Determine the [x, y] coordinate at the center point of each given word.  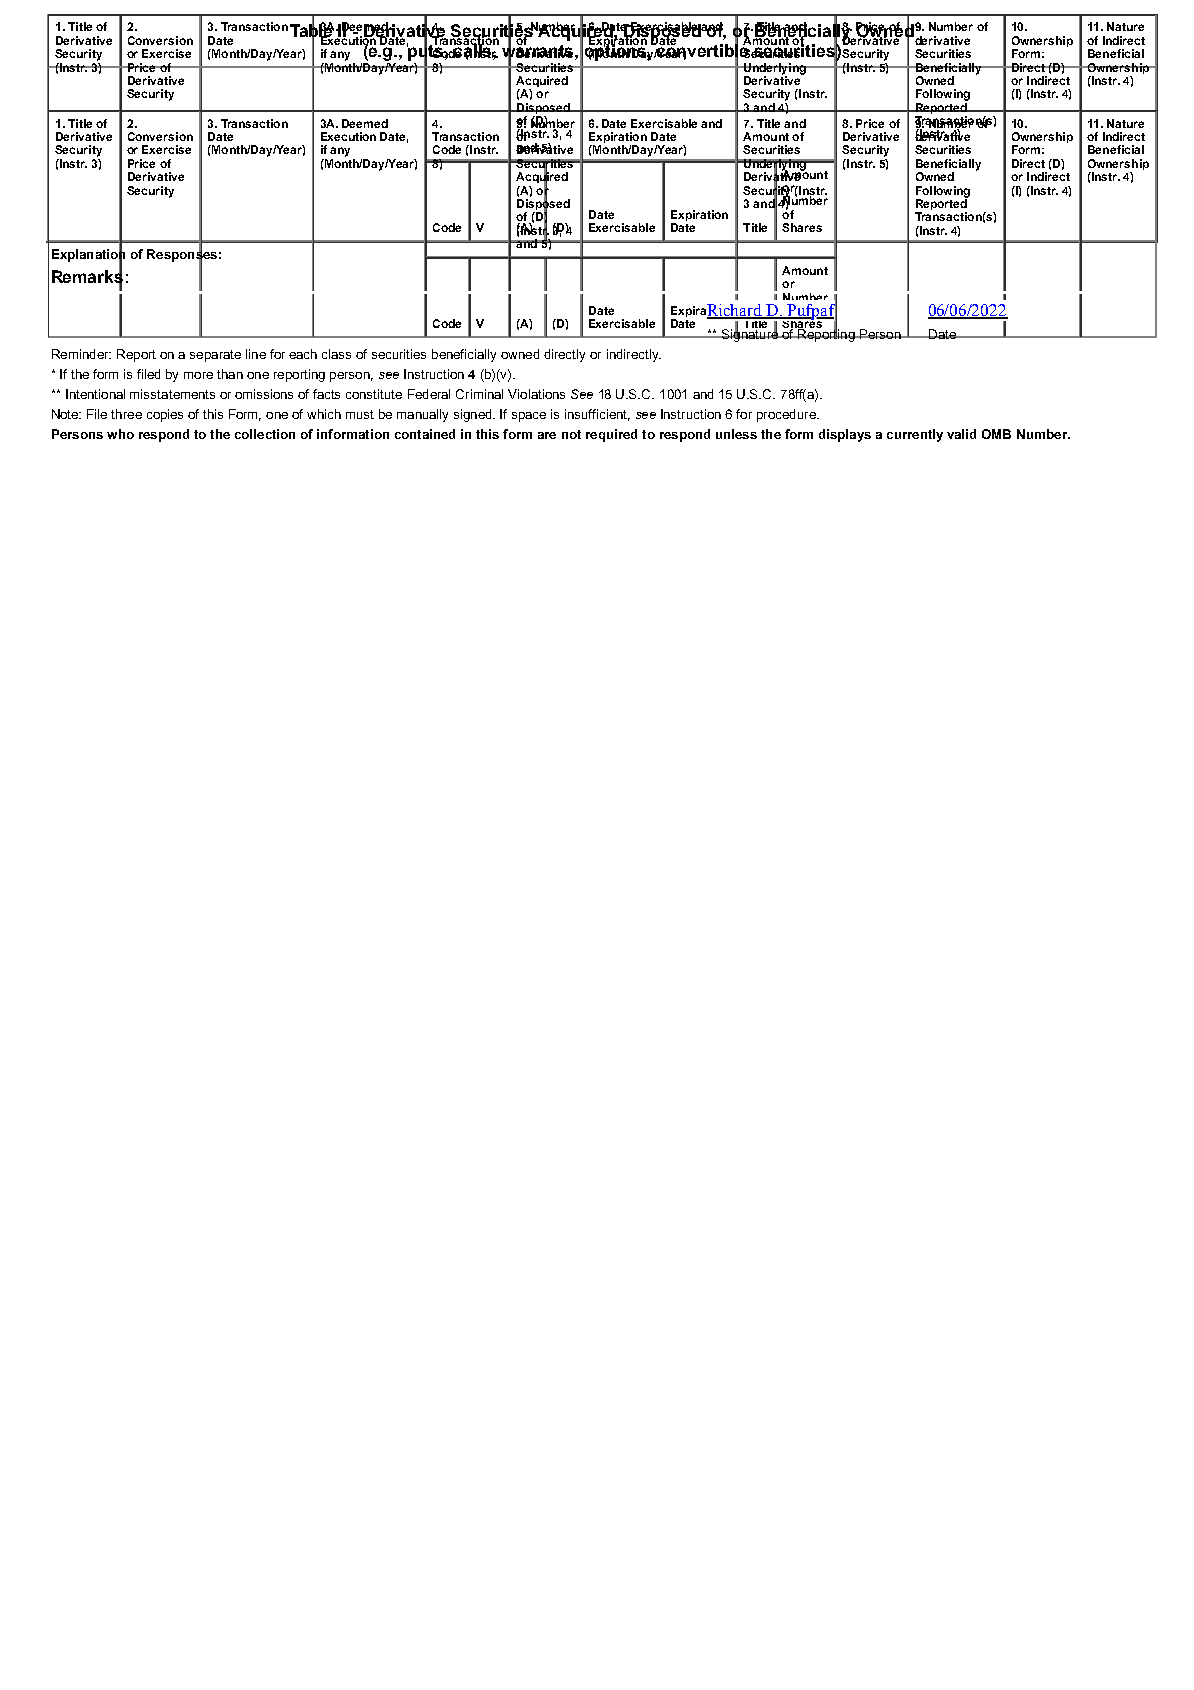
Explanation [88, 255]
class [336, 354]
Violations [536, 394]
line [256, 354]
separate [215, 356]
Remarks [87, 277]
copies [165, 415]
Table [312, 30]
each [303, 354]
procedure [787, 415]
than [230, 374]
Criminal [479, 394]
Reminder [81, 354]
